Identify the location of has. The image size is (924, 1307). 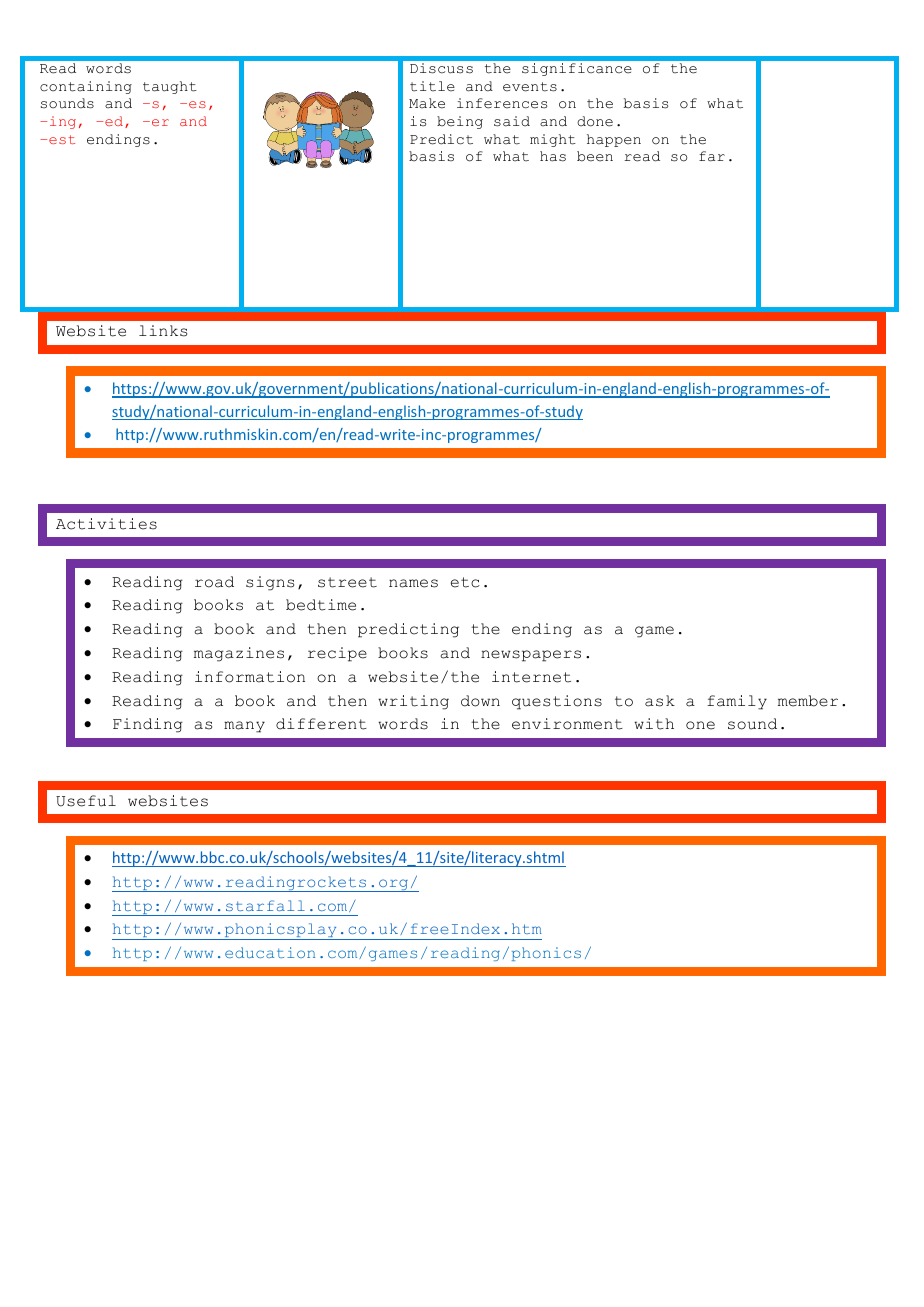
(553, 156).
